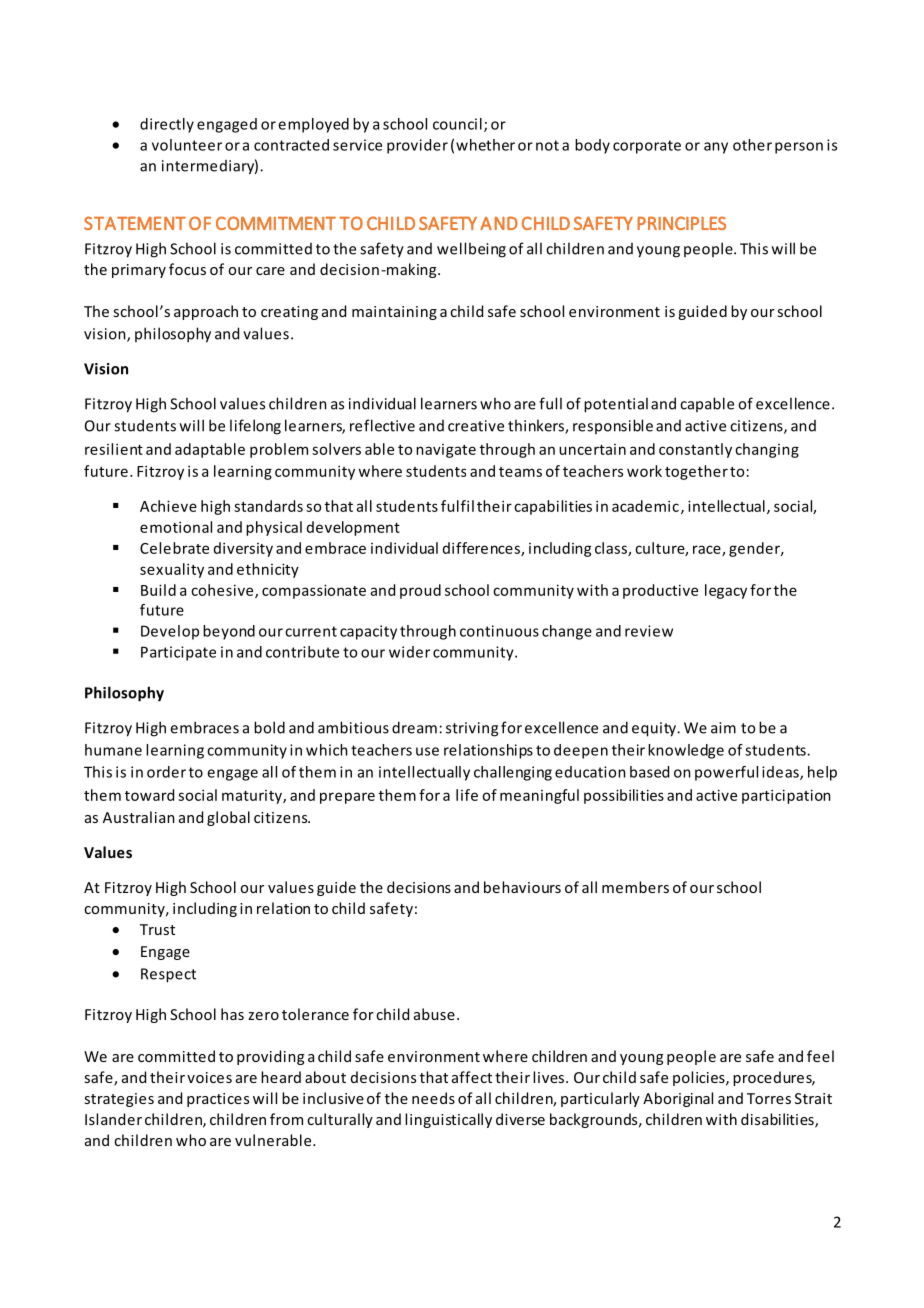 The image size is (924, 1308). Describe the element at coordinates (187, 145) in the page. I see `volunteer` at that location.
